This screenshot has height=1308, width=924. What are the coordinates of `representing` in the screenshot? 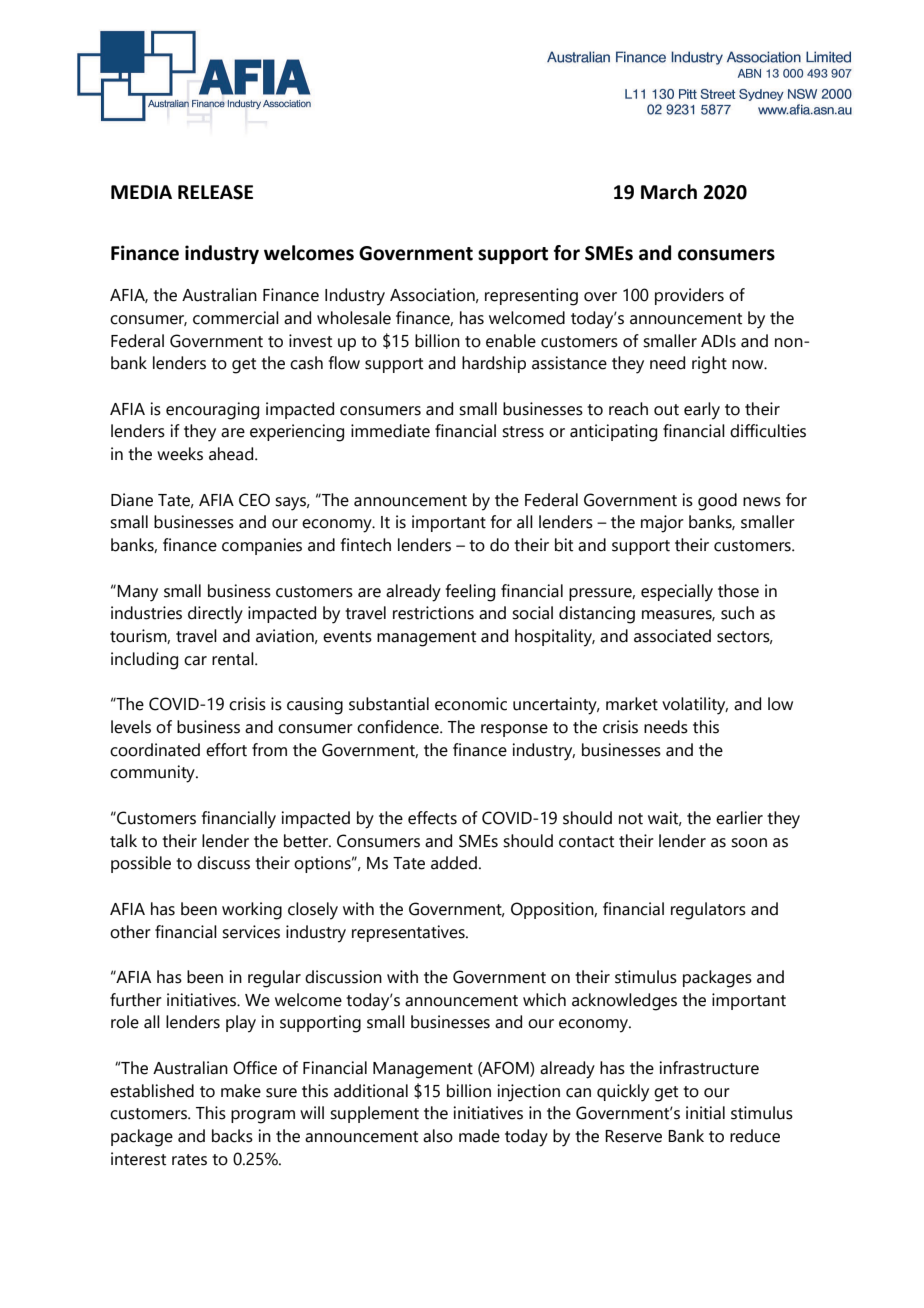 It's located at (531, 297).
